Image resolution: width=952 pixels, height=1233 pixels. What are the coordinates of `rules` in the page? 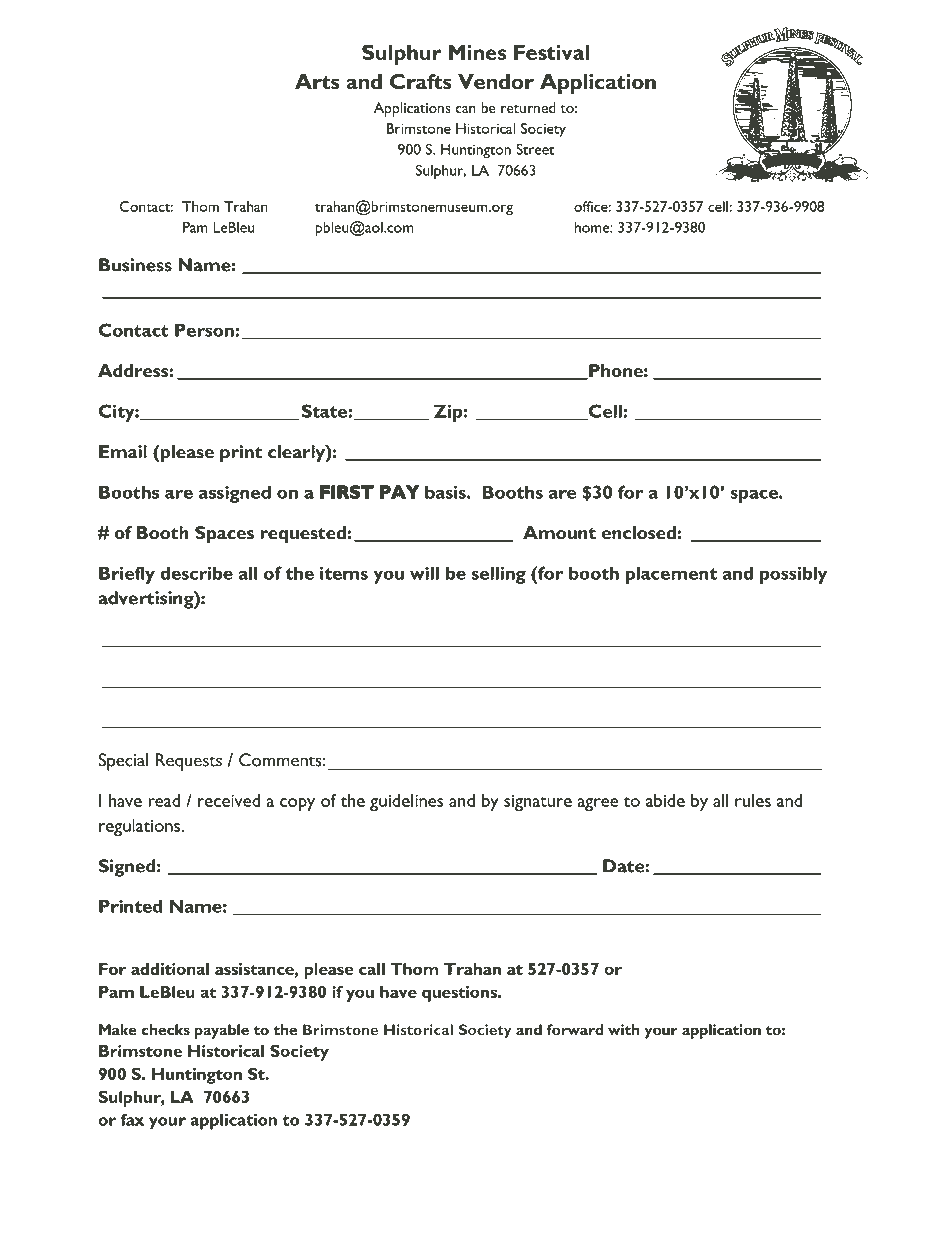 It's located at (753, 800).
